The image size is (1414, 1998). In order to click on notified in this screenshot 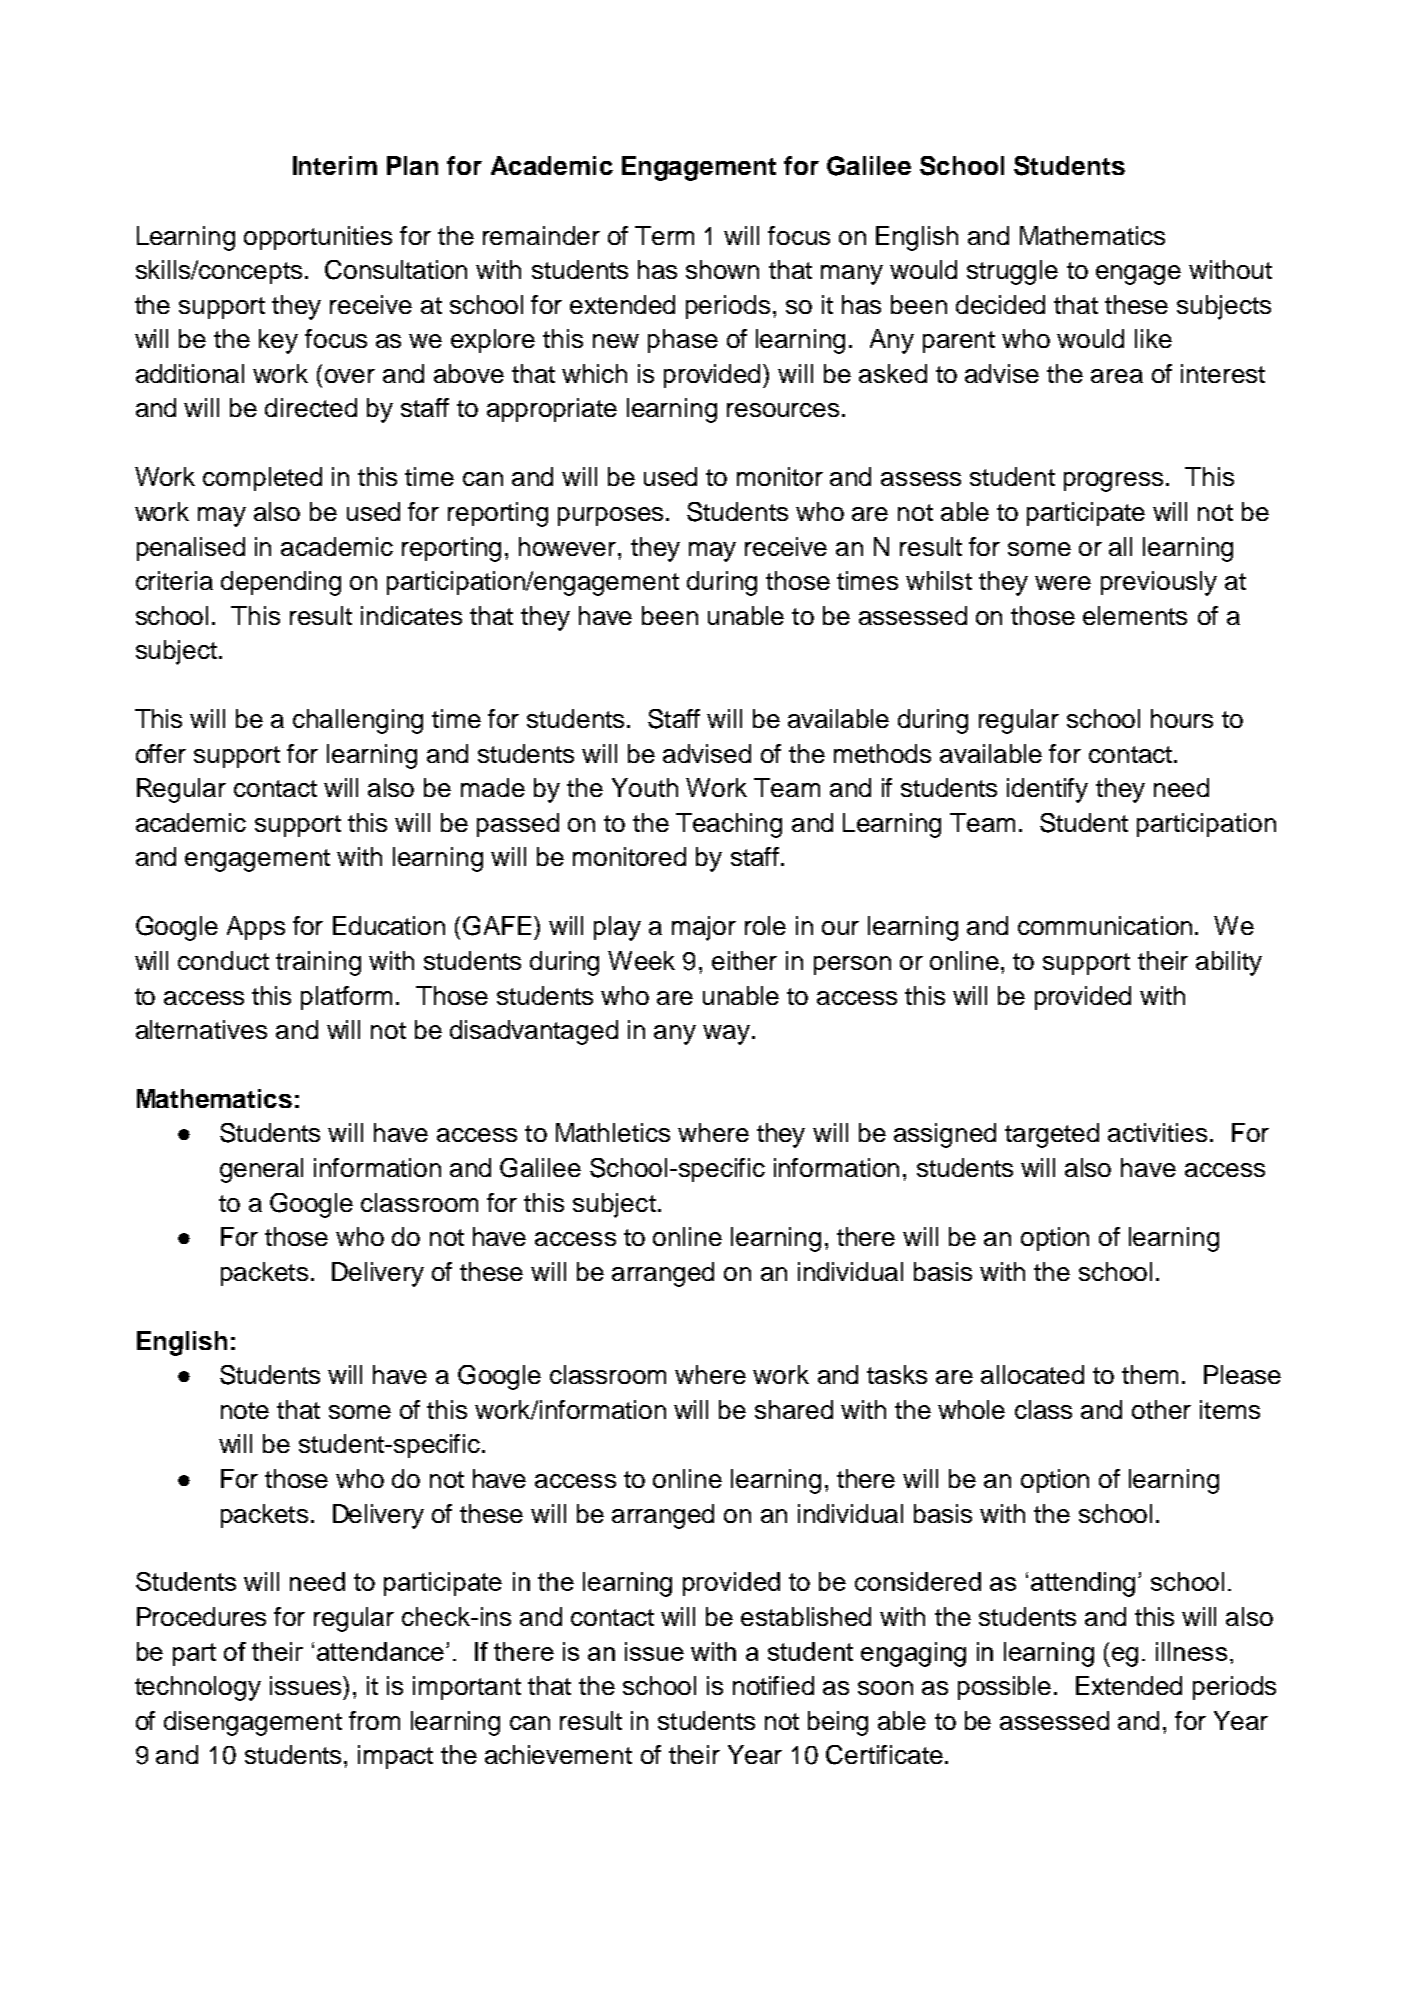, I will do `click(773, 1685)`.
